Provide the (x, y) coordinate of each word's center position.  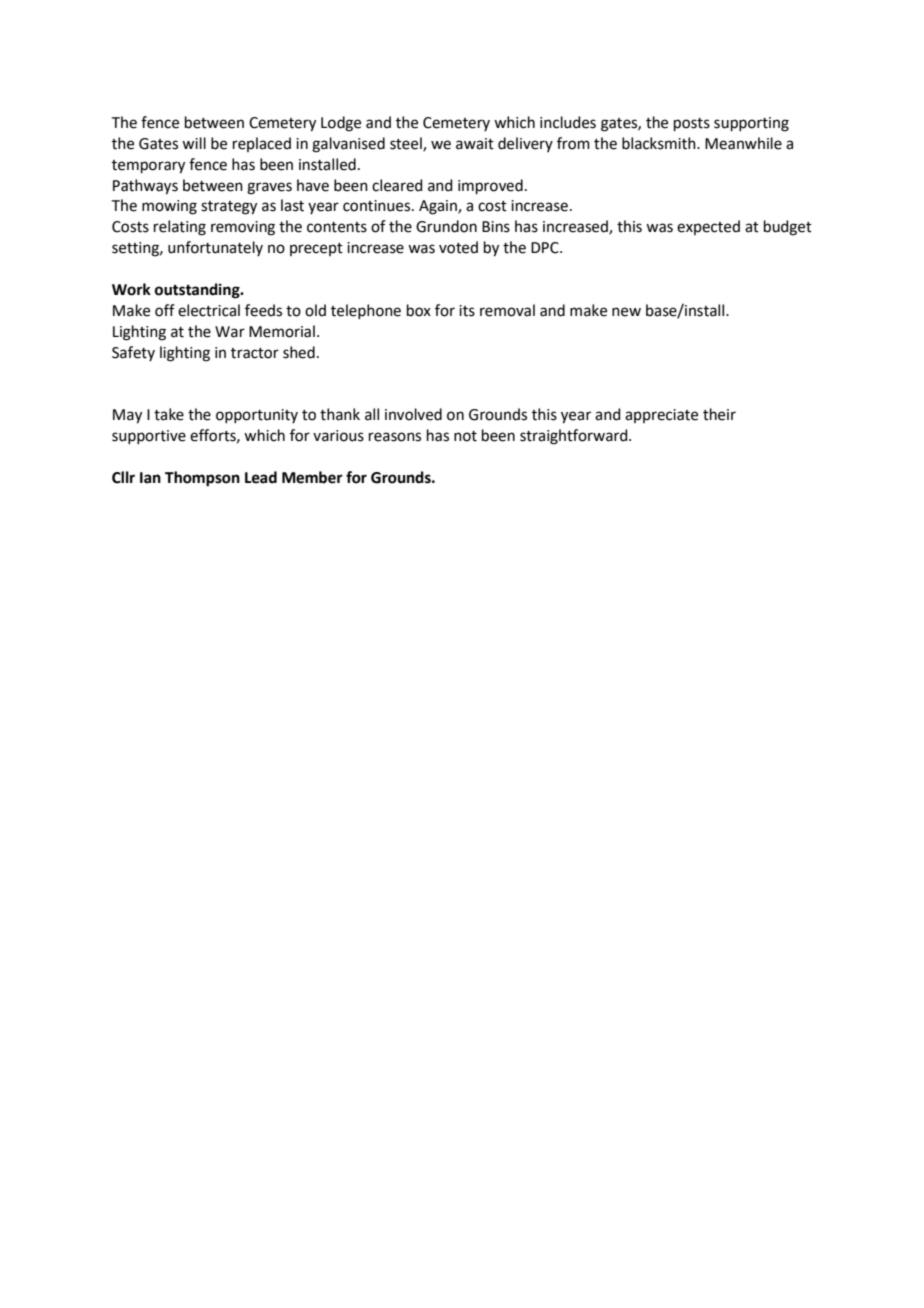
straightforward (575, 437)
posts (692, 124)
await (475, 144)
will (194, 143)
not (465, 436)
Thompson (202, 479)
